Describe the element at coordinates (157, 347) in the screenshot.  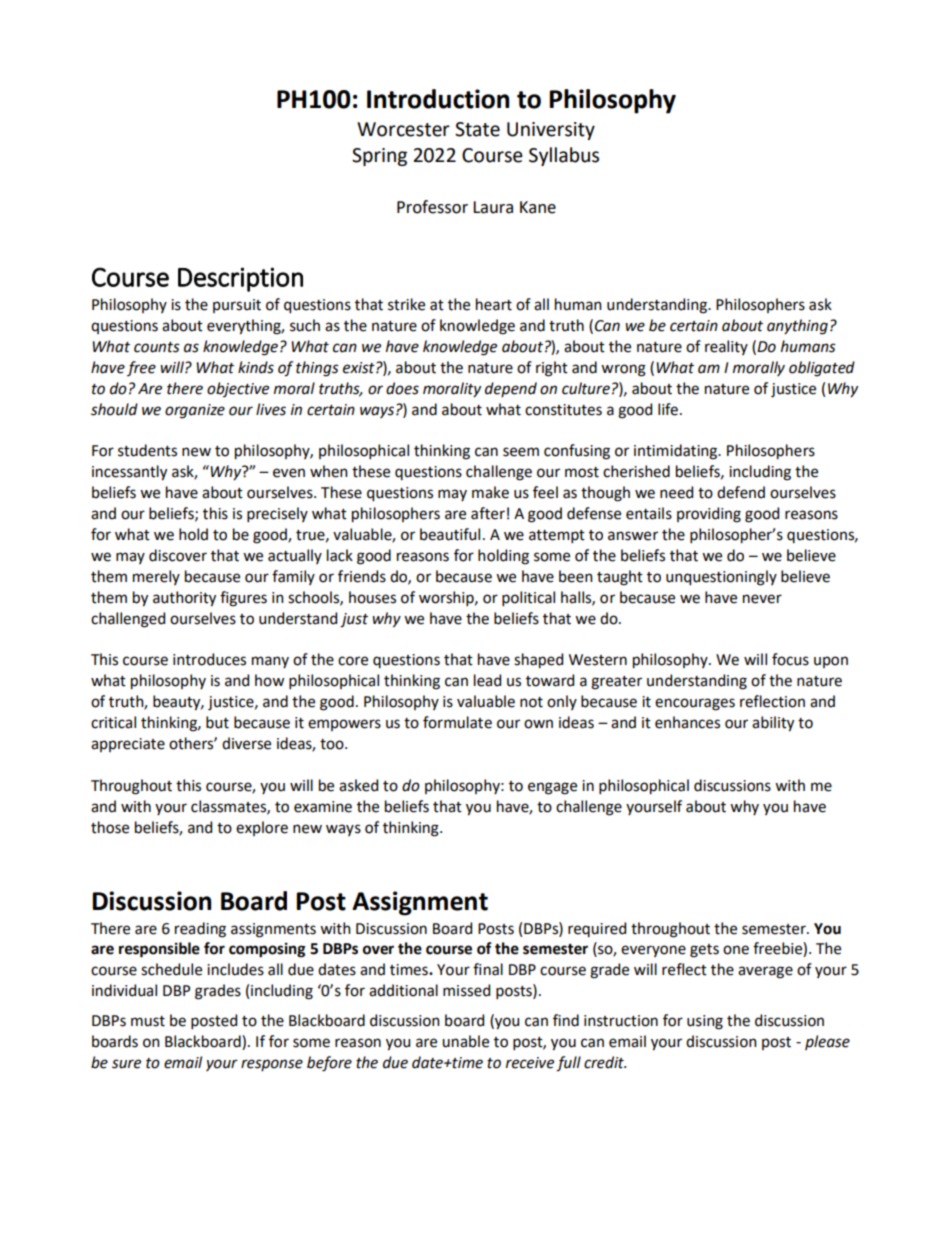
I see `counts` at that location.
